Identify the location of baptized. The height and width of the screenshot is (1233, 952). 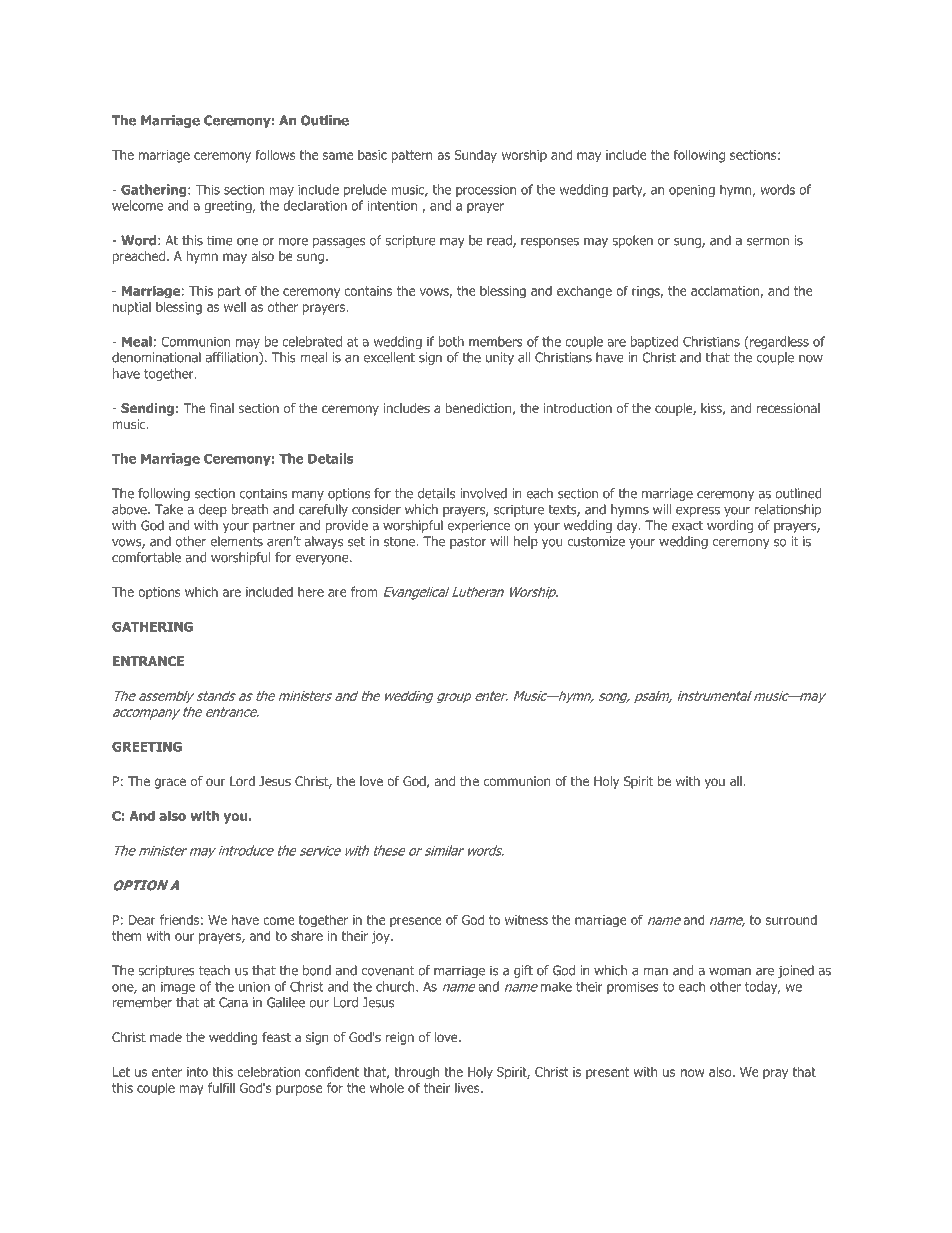
(654, 342).
